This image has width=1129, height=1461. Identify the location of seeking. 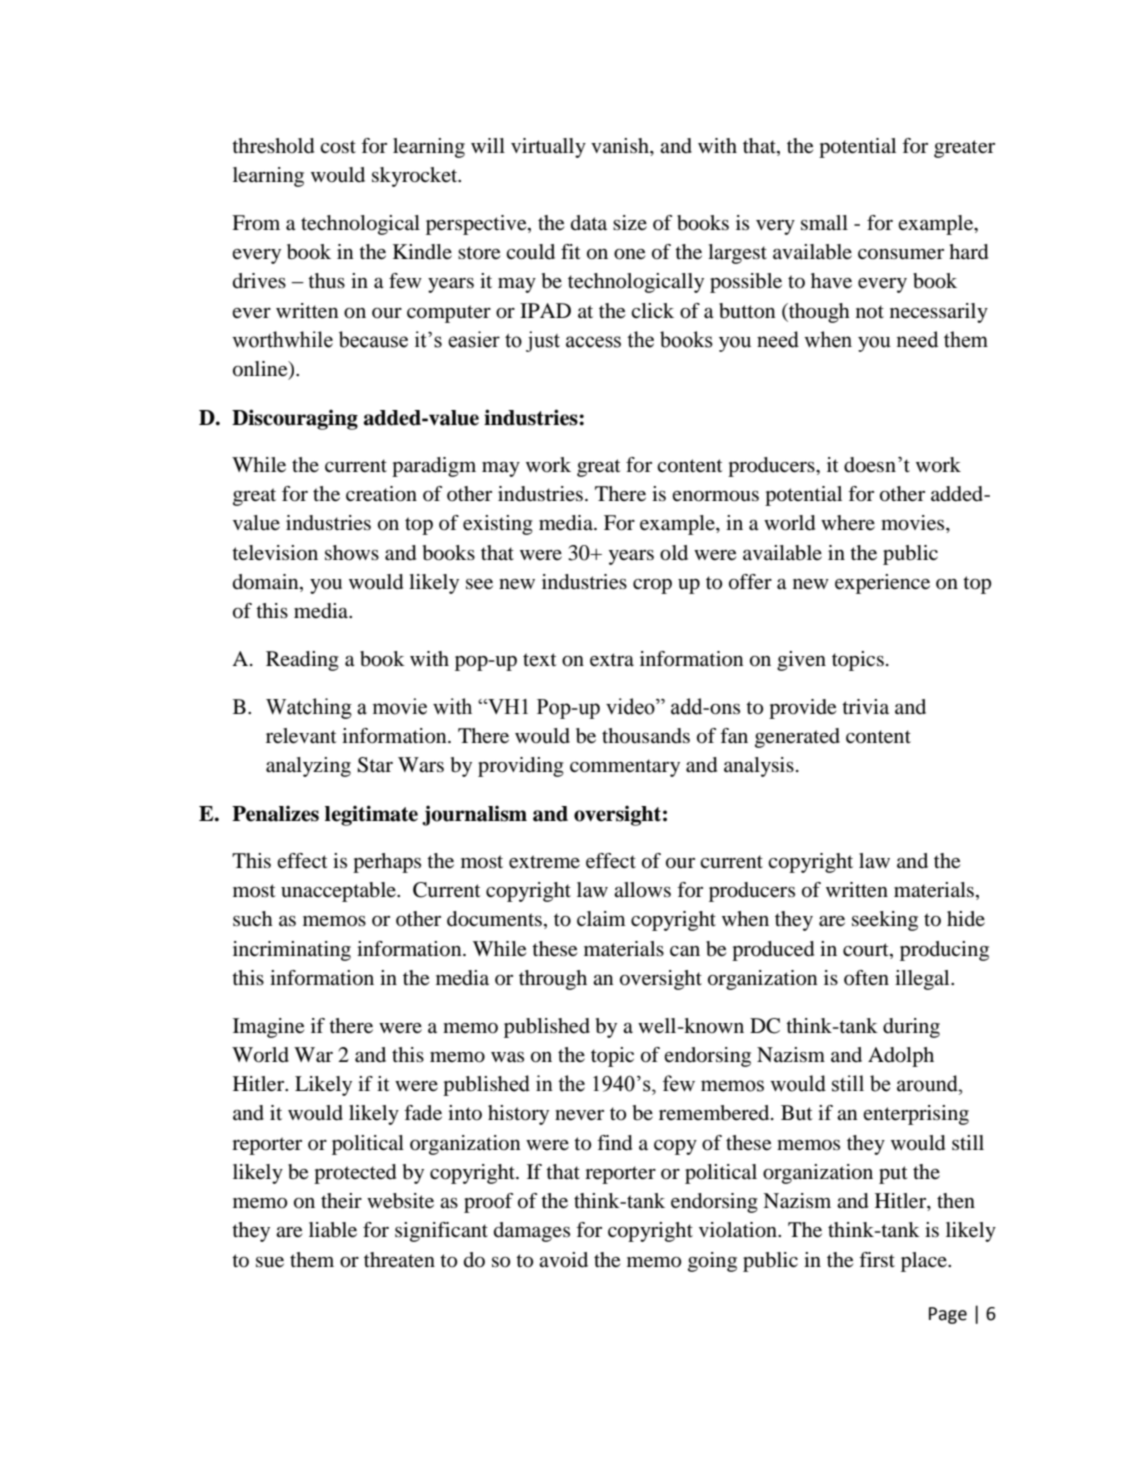
(885, 921).
